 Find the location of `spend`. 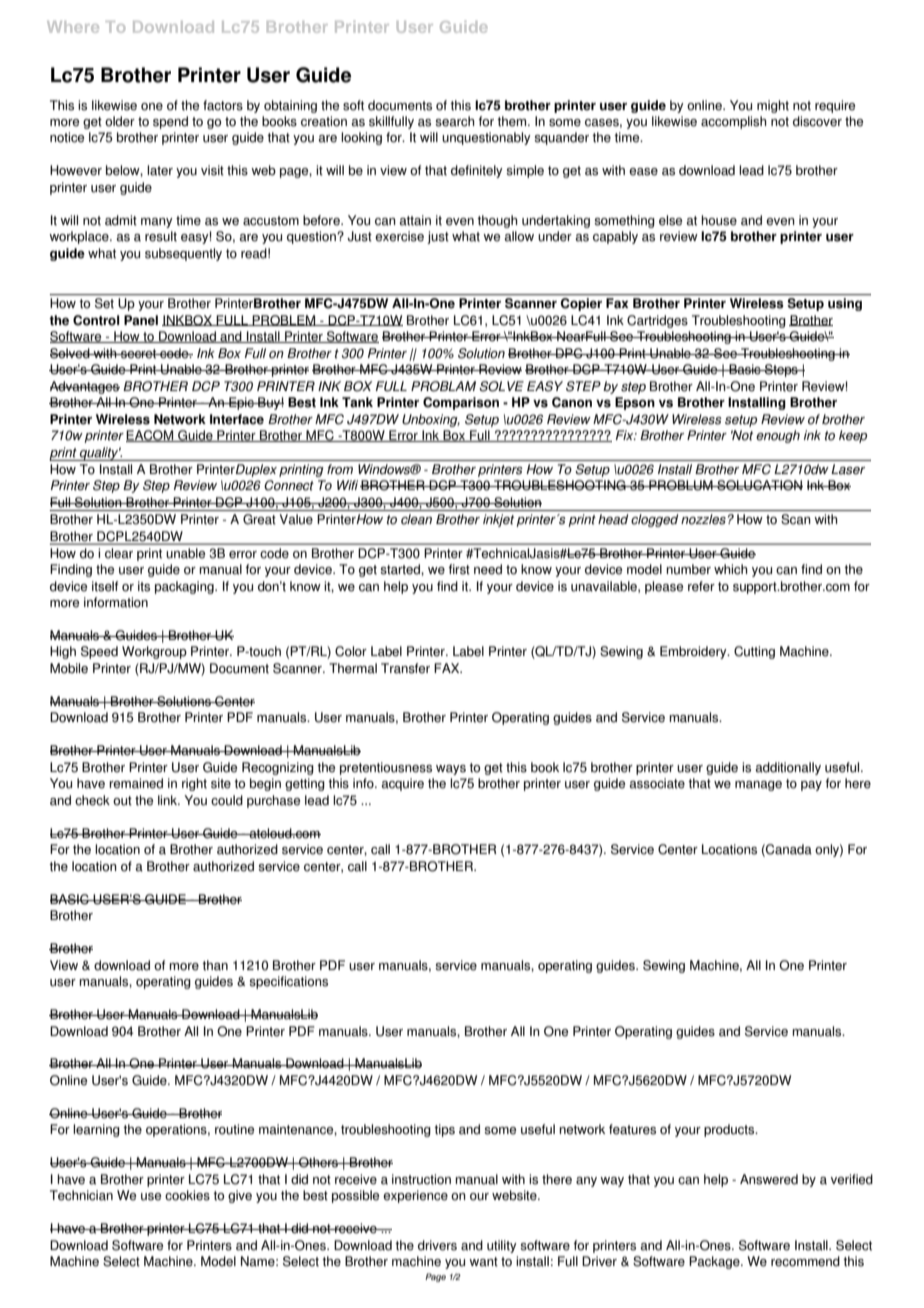

spend is located at coordinates (170, 122).
